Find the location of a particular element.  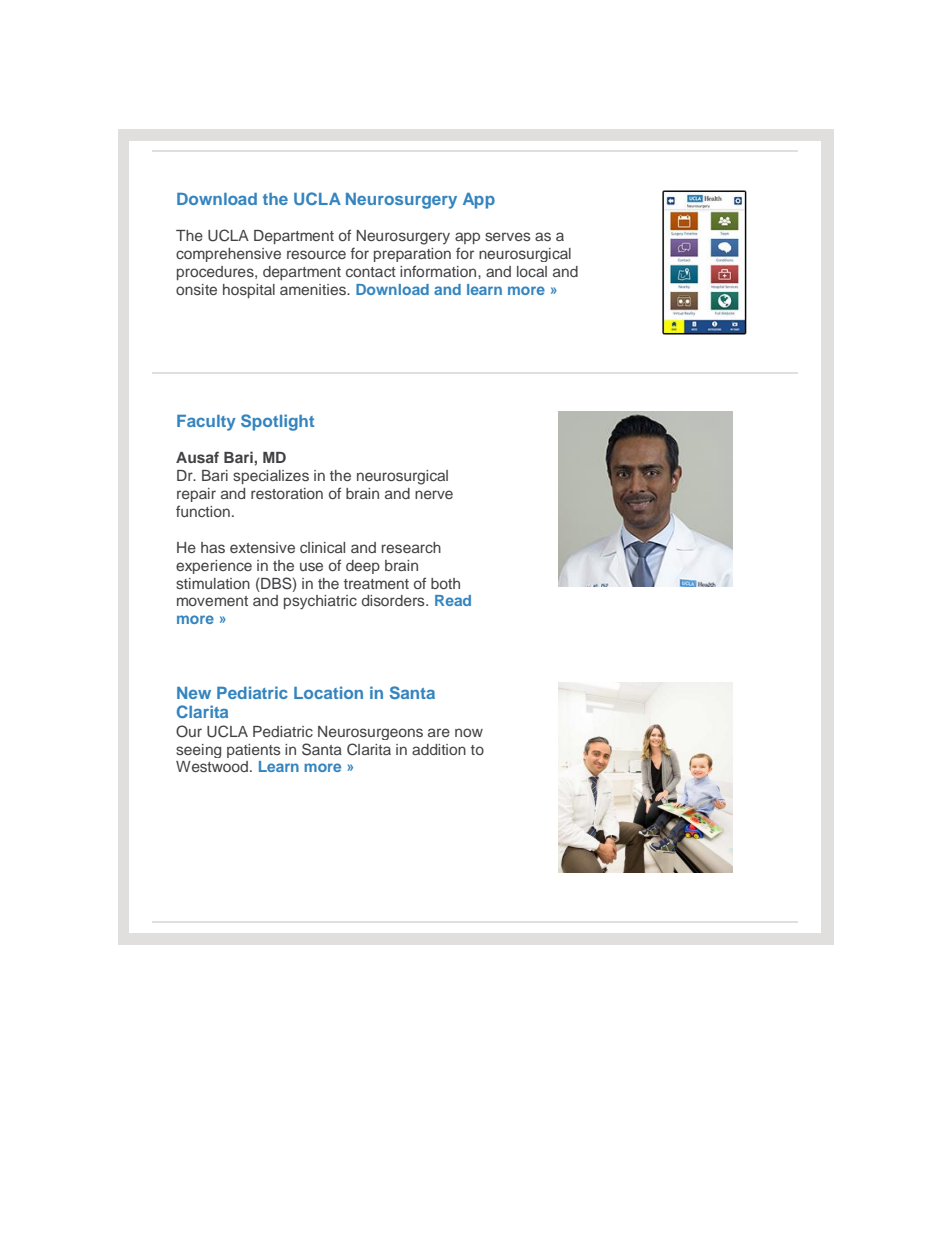

patients is located at coordinates (254, 751).
